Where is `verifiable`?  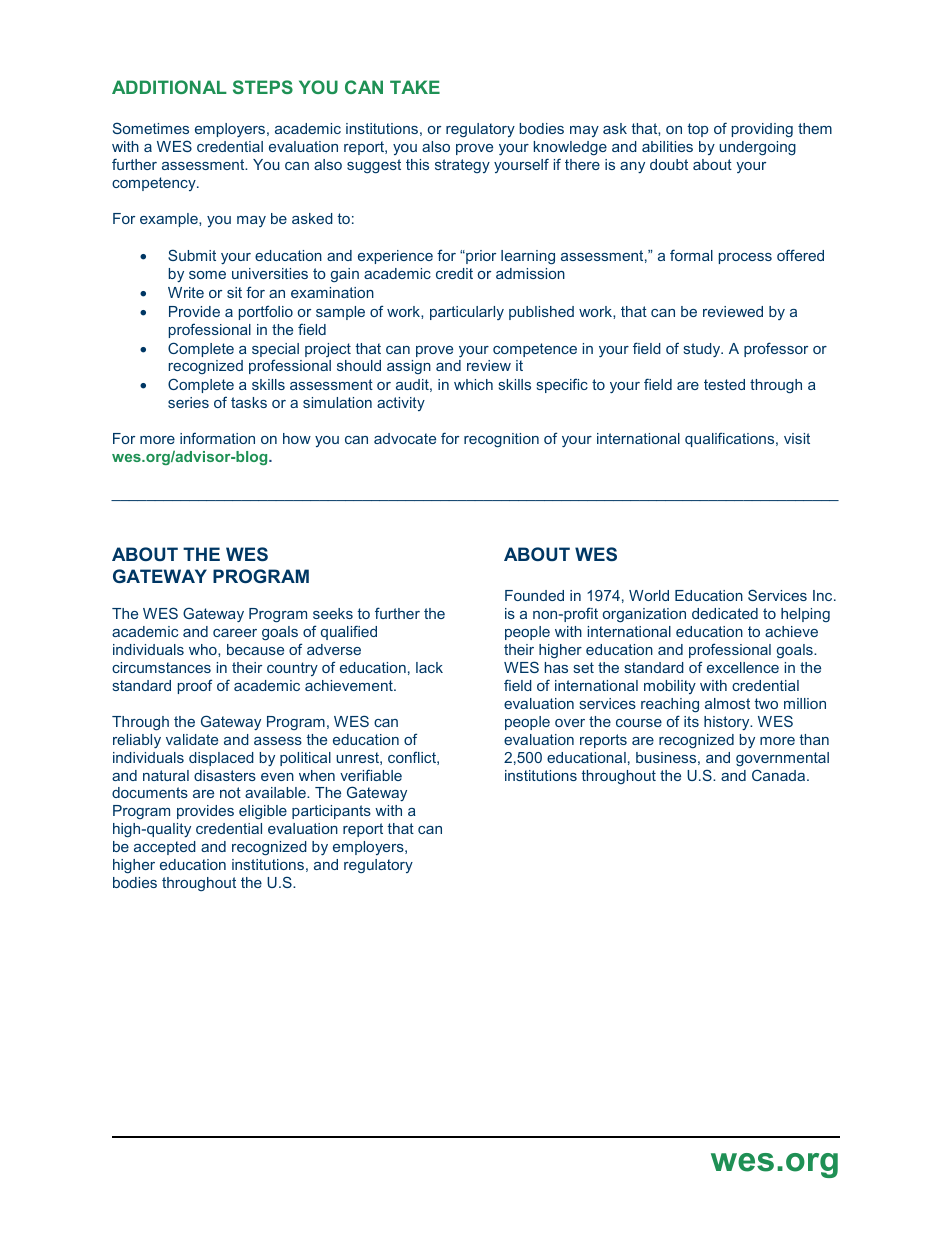 verifiable is located at coordinates (371, 775).
